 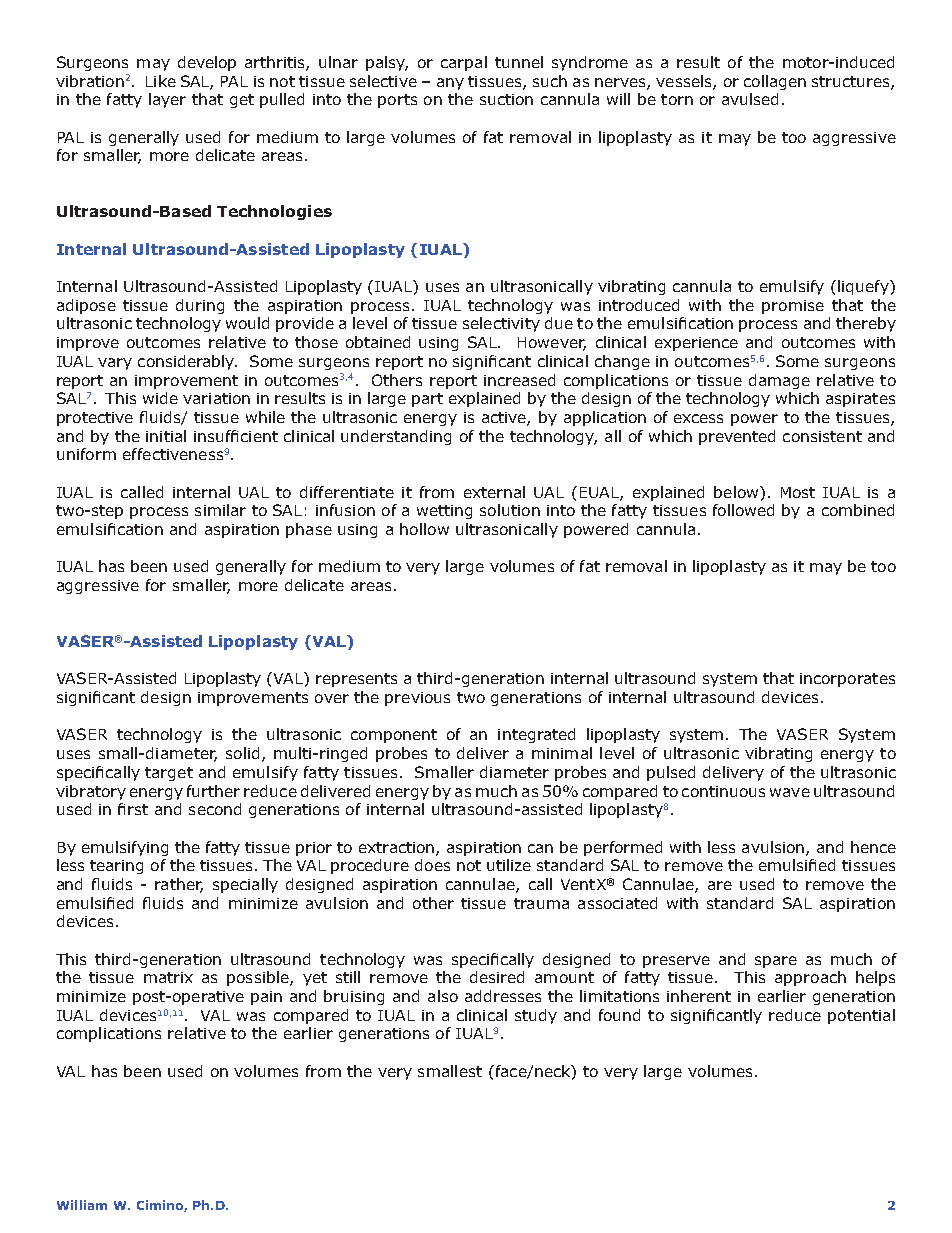 I want to click on similar, so click(x=220, y=510).
